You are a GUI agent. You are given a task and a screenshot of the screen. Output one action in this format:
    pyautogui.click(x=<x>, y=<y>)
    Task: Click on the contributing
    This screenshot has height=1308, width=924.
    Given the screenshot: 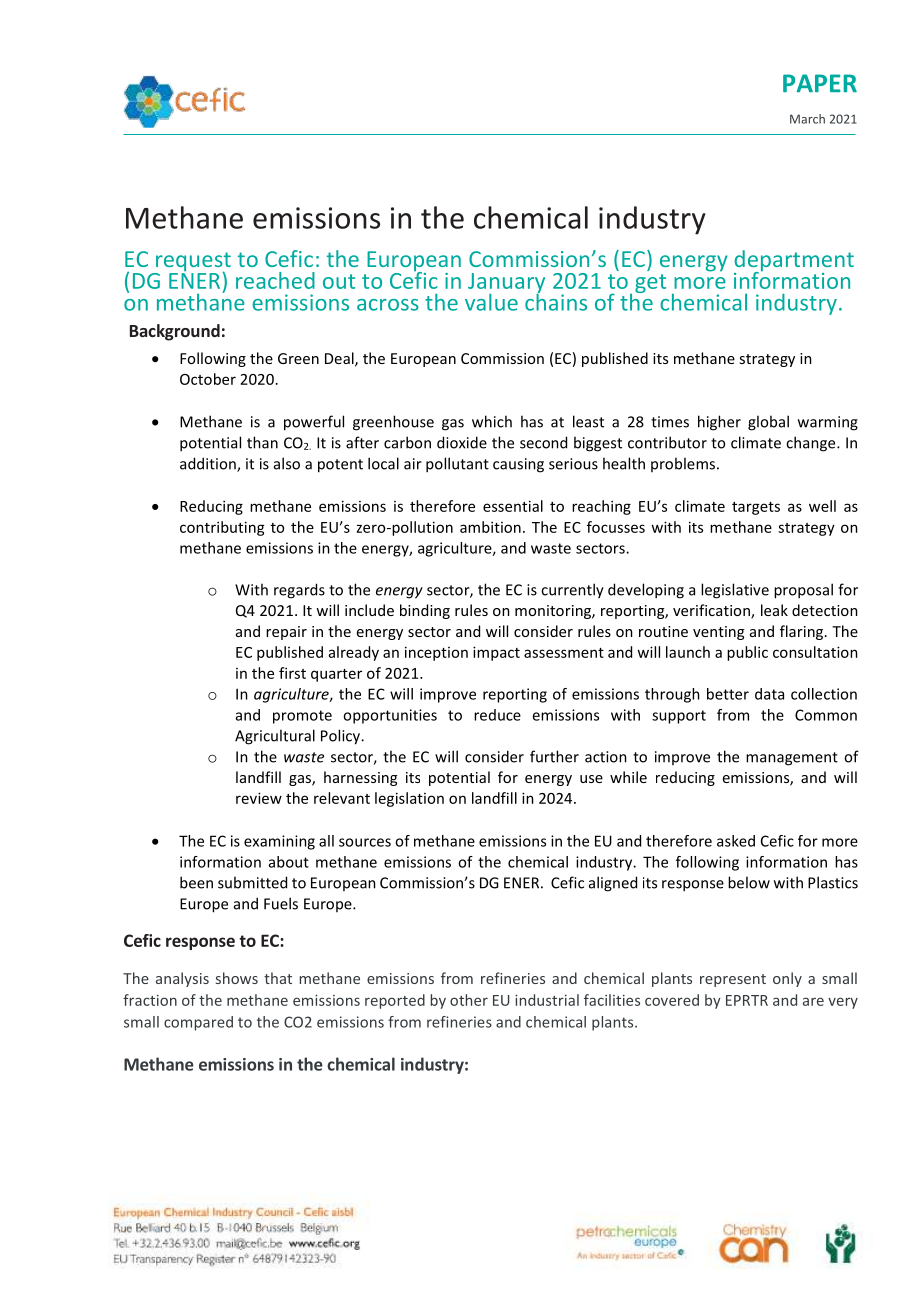 What is the action you would take?
    pyautogui.click(x=222, y=528)
